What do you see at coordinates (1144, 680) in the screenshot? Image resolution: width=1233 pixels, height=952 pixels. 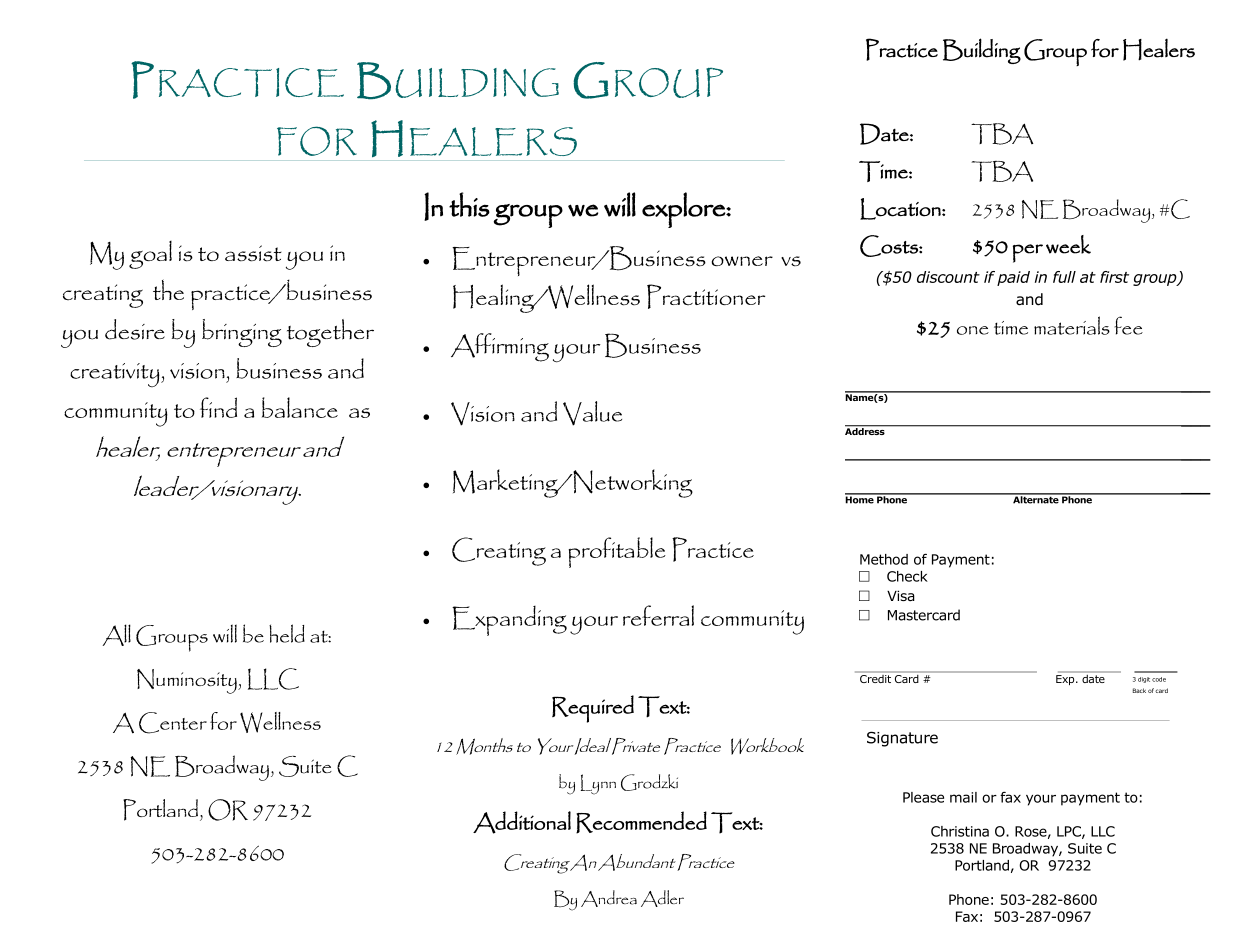 I see `digit` at bounding box center [1144, 680].
